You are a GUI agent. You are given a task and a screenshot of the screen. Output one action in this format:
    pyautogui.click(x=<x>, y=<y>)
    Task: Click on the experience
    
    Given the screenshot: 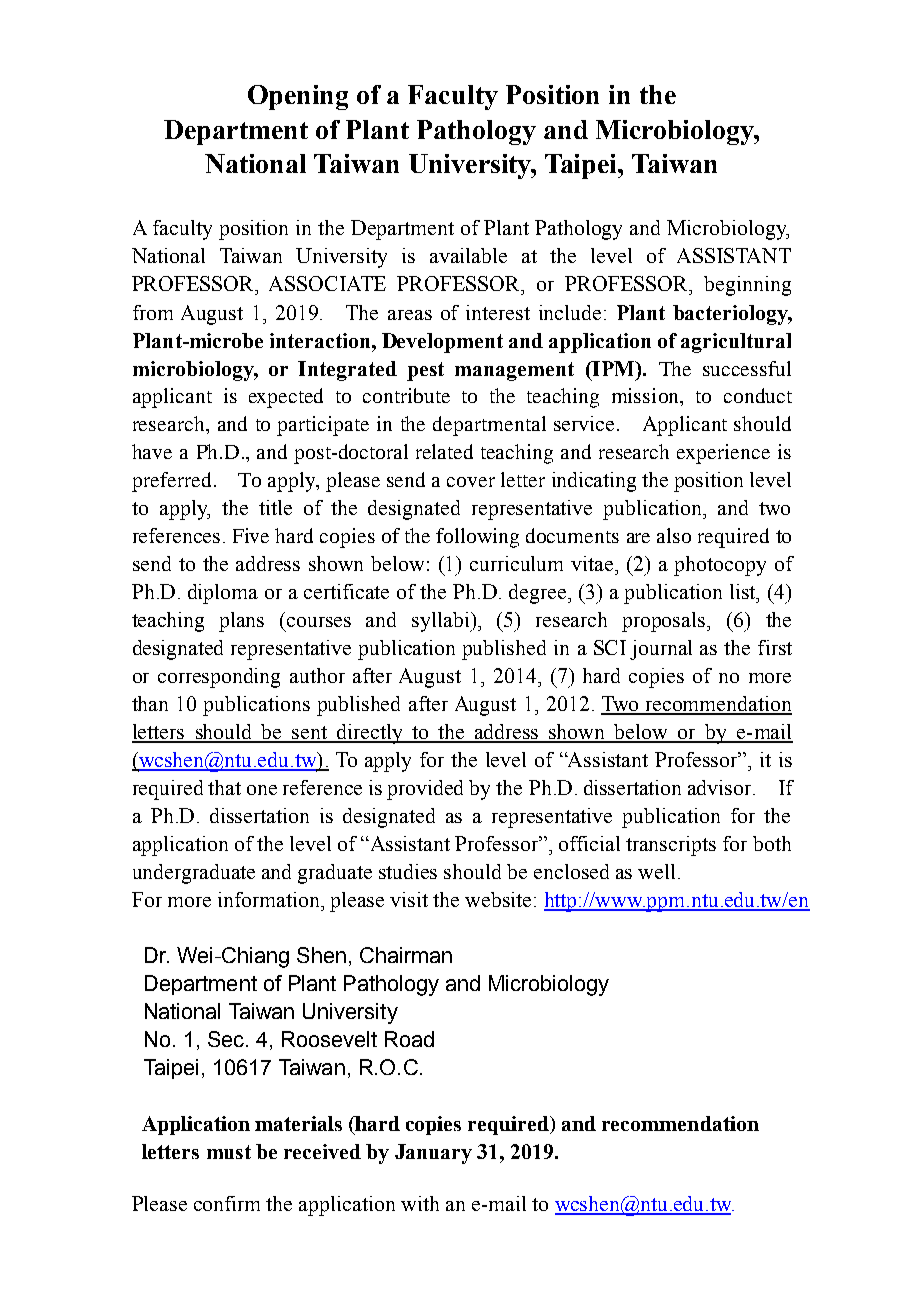 What is the action you would take?
    pyautogui.click(x=723, y=454)
